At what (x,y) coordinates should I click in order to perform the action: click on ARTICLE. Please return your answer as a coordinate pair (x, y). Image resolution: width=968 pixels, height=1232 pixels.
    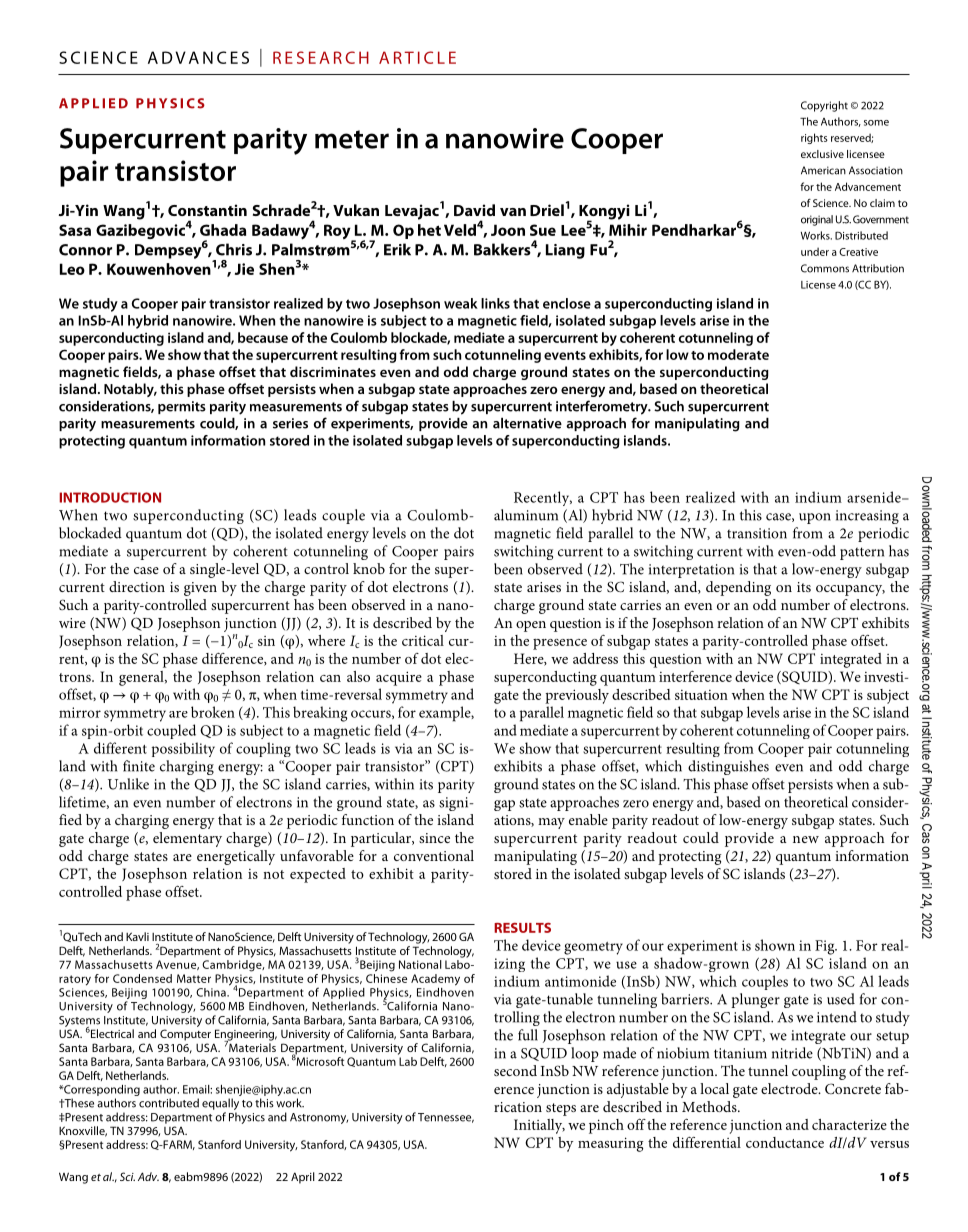
    Looking at the image, I should click on (417, 57).
